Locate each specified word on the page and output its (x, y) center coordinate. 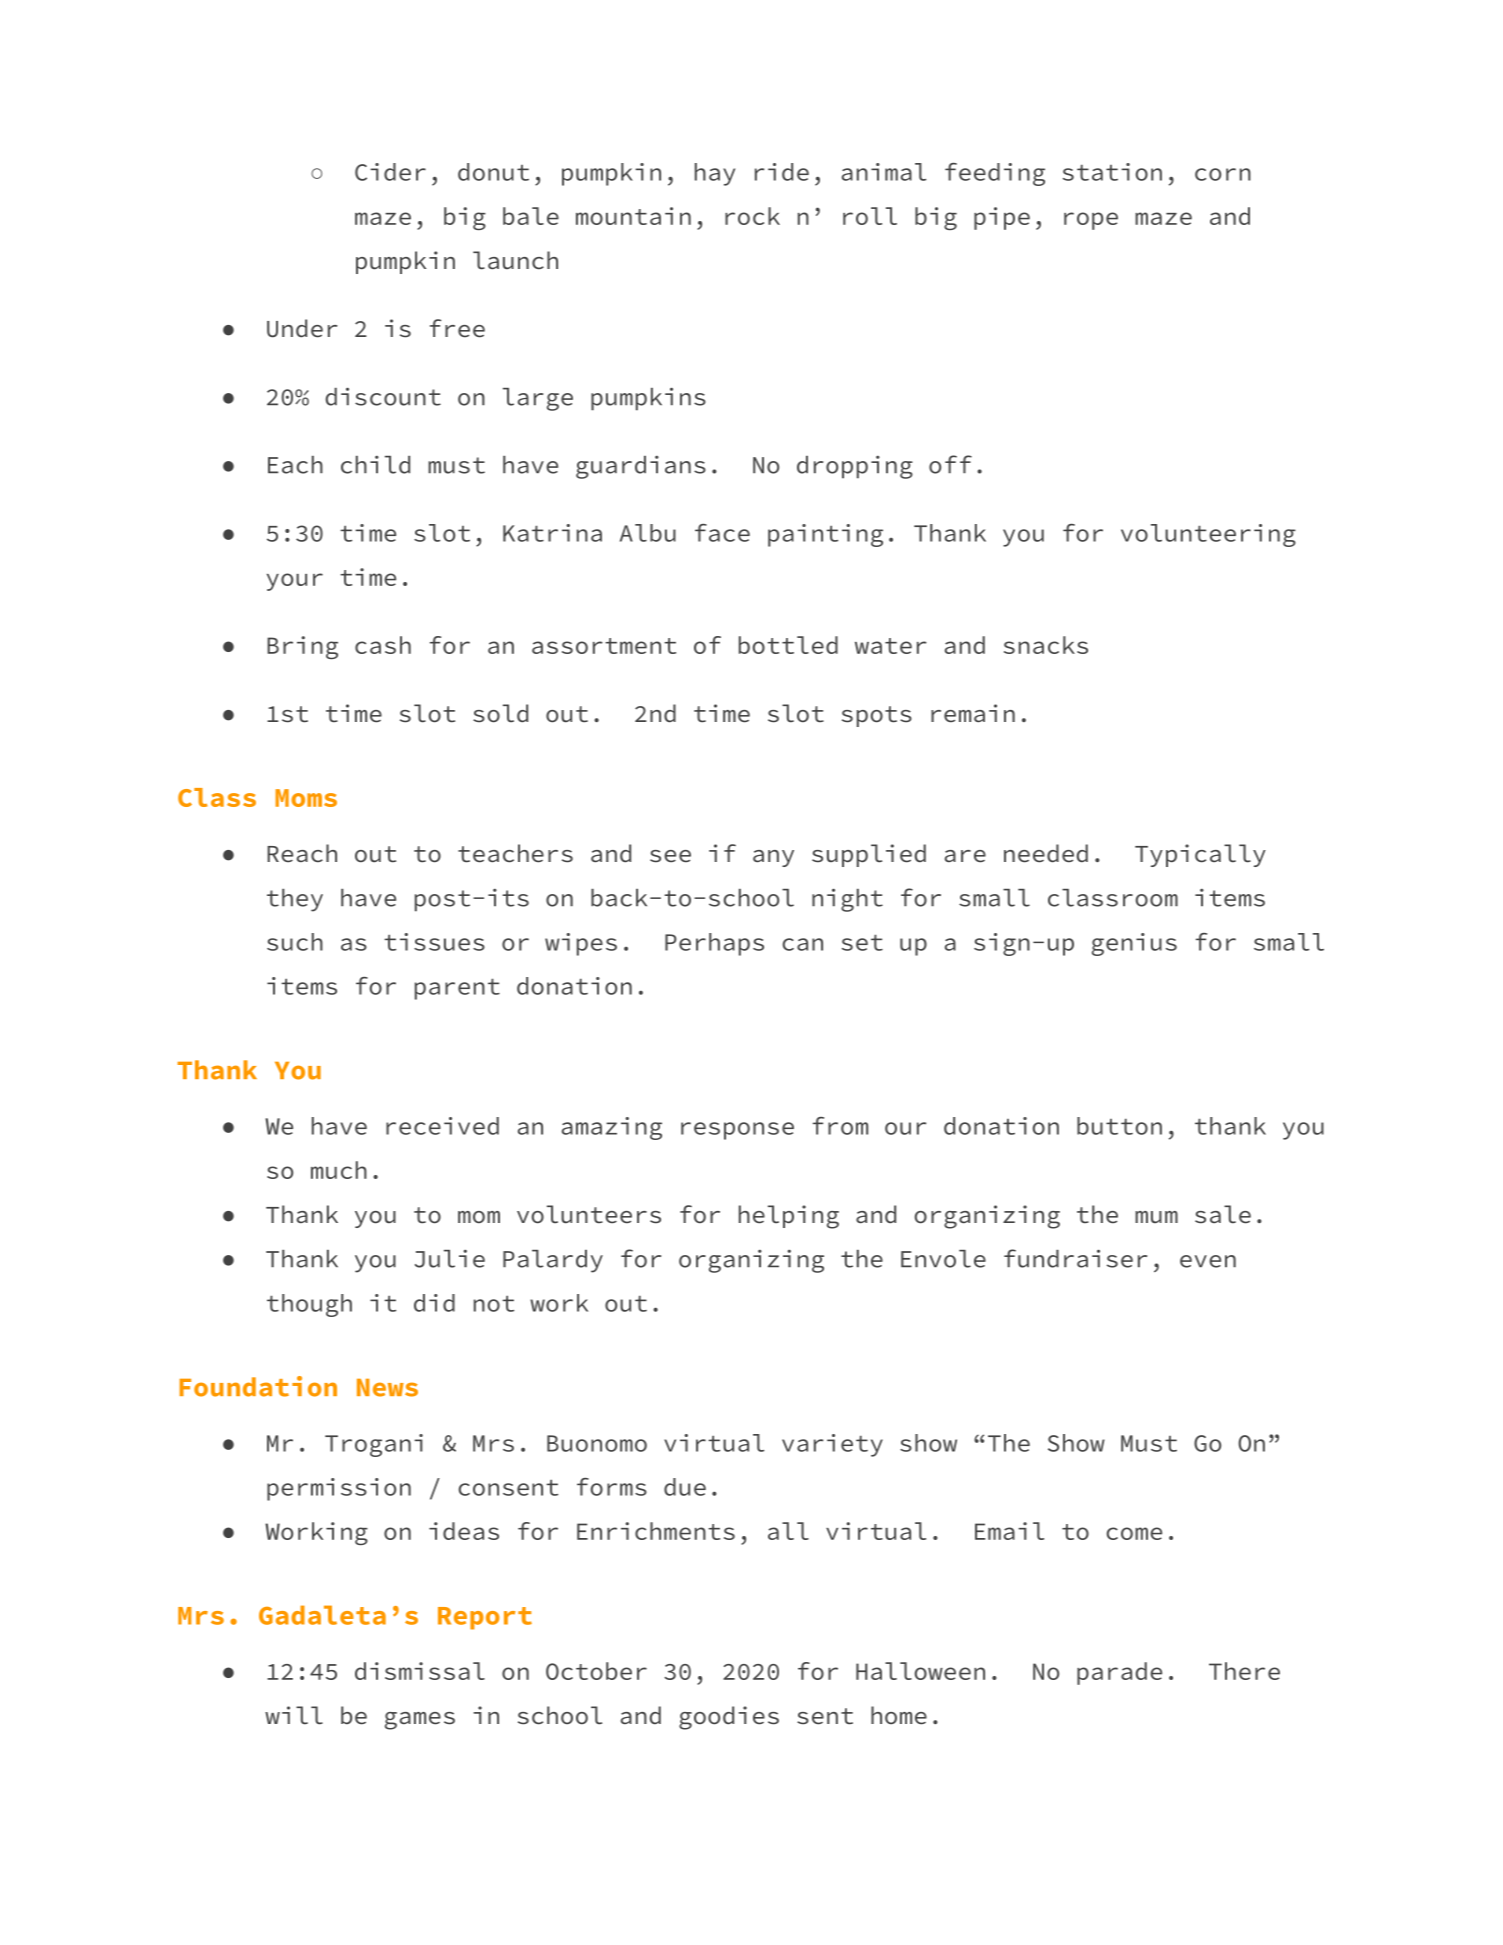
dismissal (420, 1671)
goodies (729, 1718)
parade (1119, 1673)
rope (1091, 221)
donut (493, 172)
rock (752, 216)
